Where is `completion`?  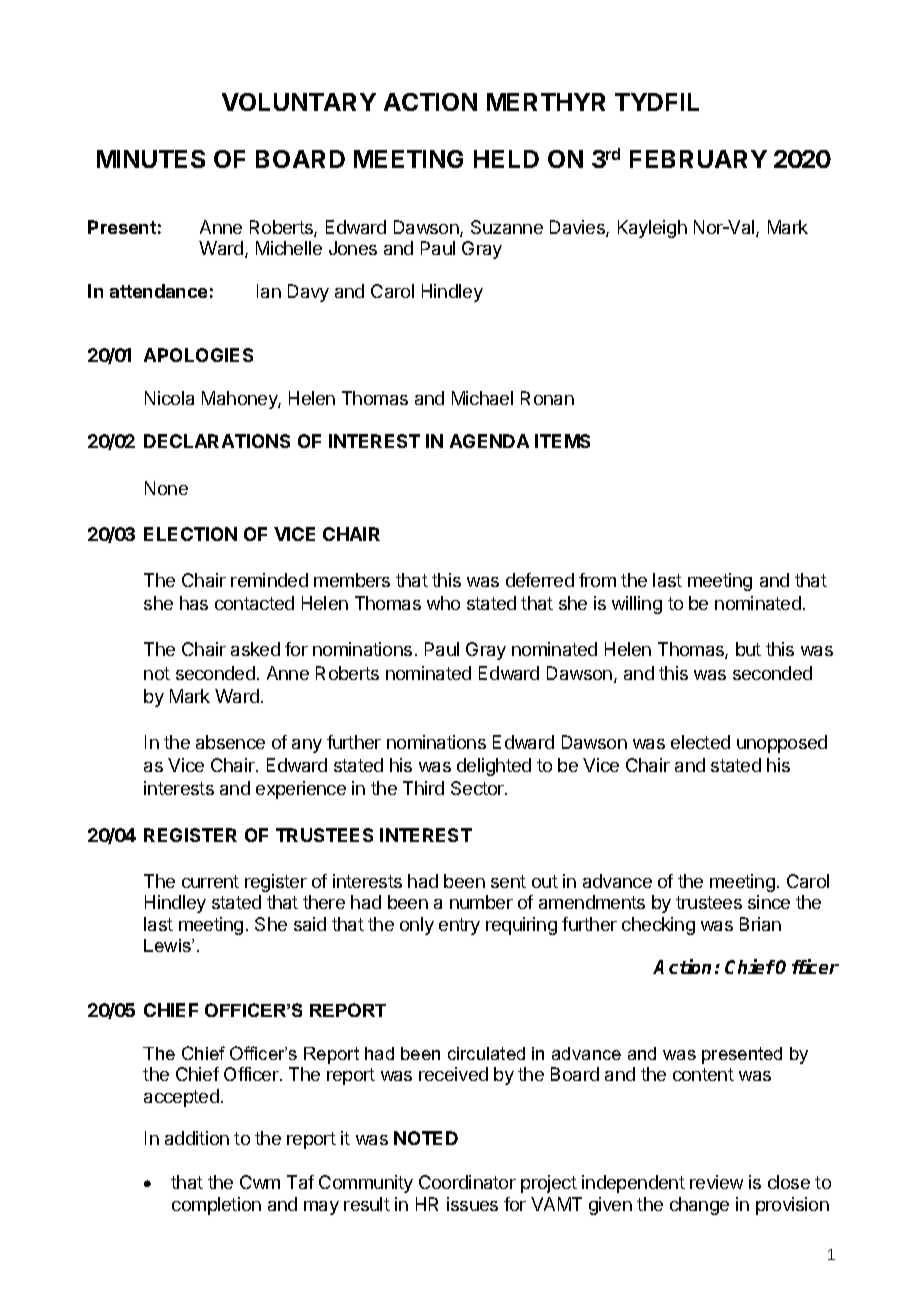
completion is located at coordinates (216, 1206).
